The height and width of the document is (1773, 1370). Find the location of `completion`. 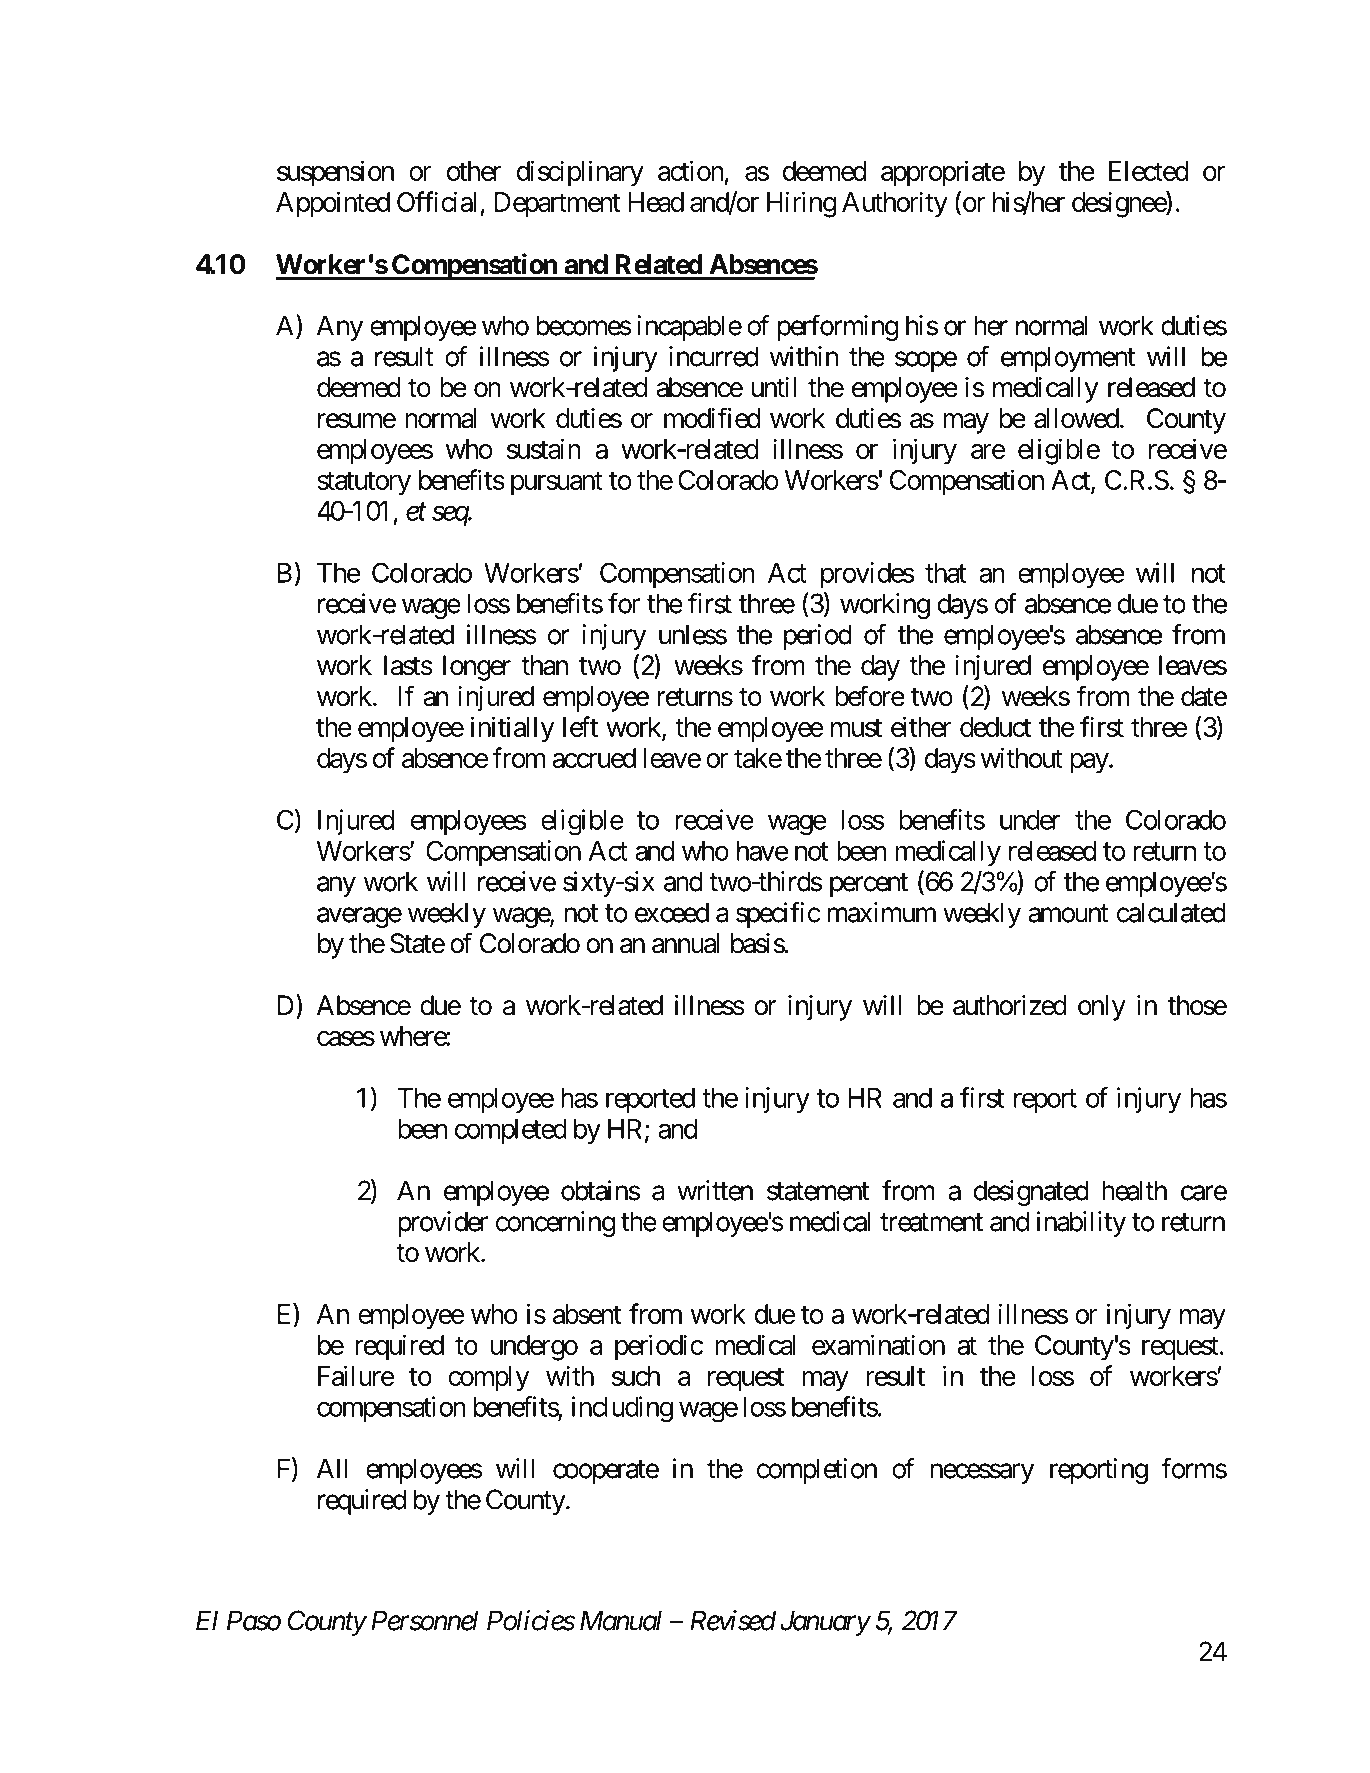

completion is located at coordinates (817, 1471).
